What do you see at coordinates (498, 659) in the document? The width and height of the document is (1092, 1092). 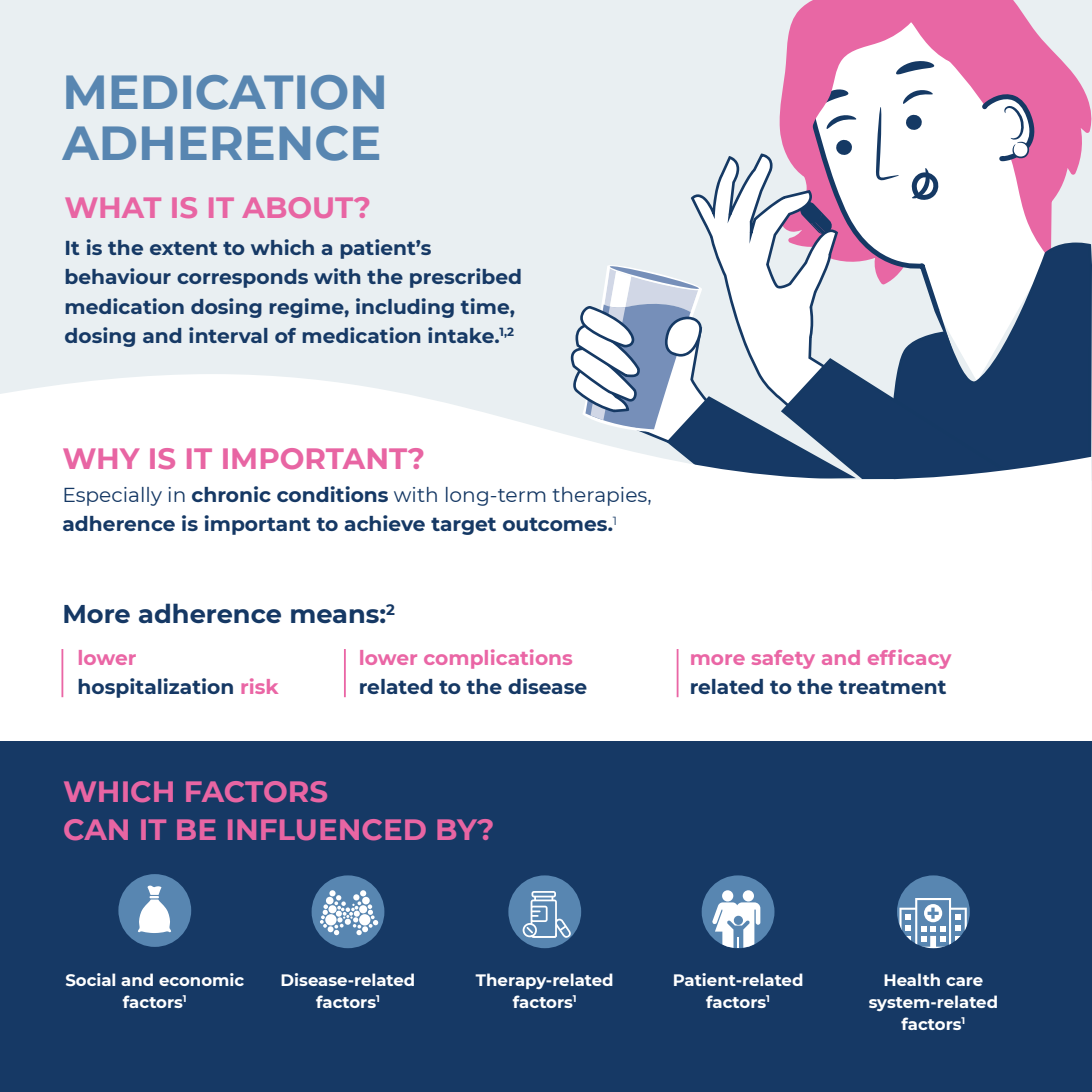 I see `complications` at bounding box center [498, 659].
